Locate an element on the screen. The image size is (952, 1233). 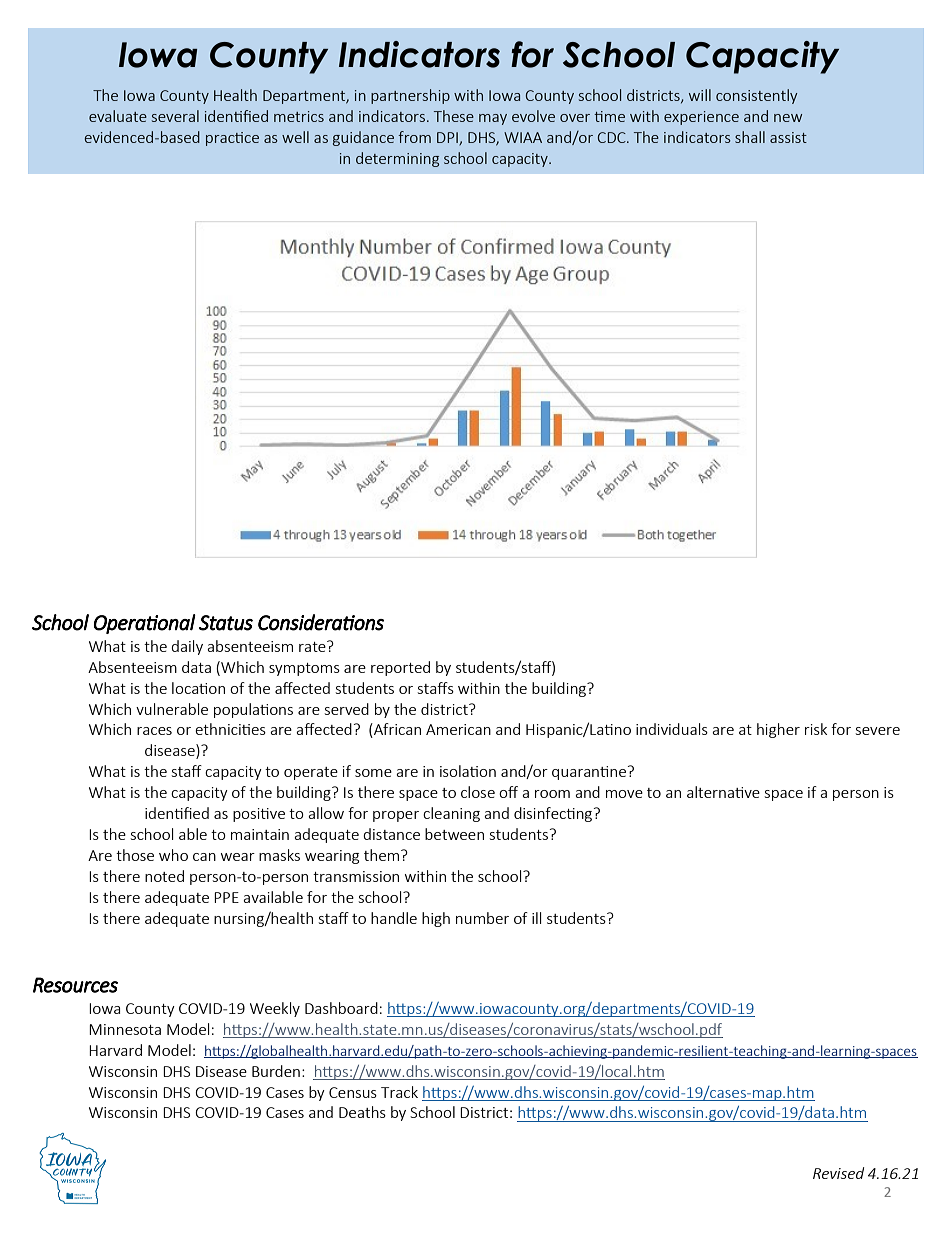
daily is located at coordinates (187, 647).
